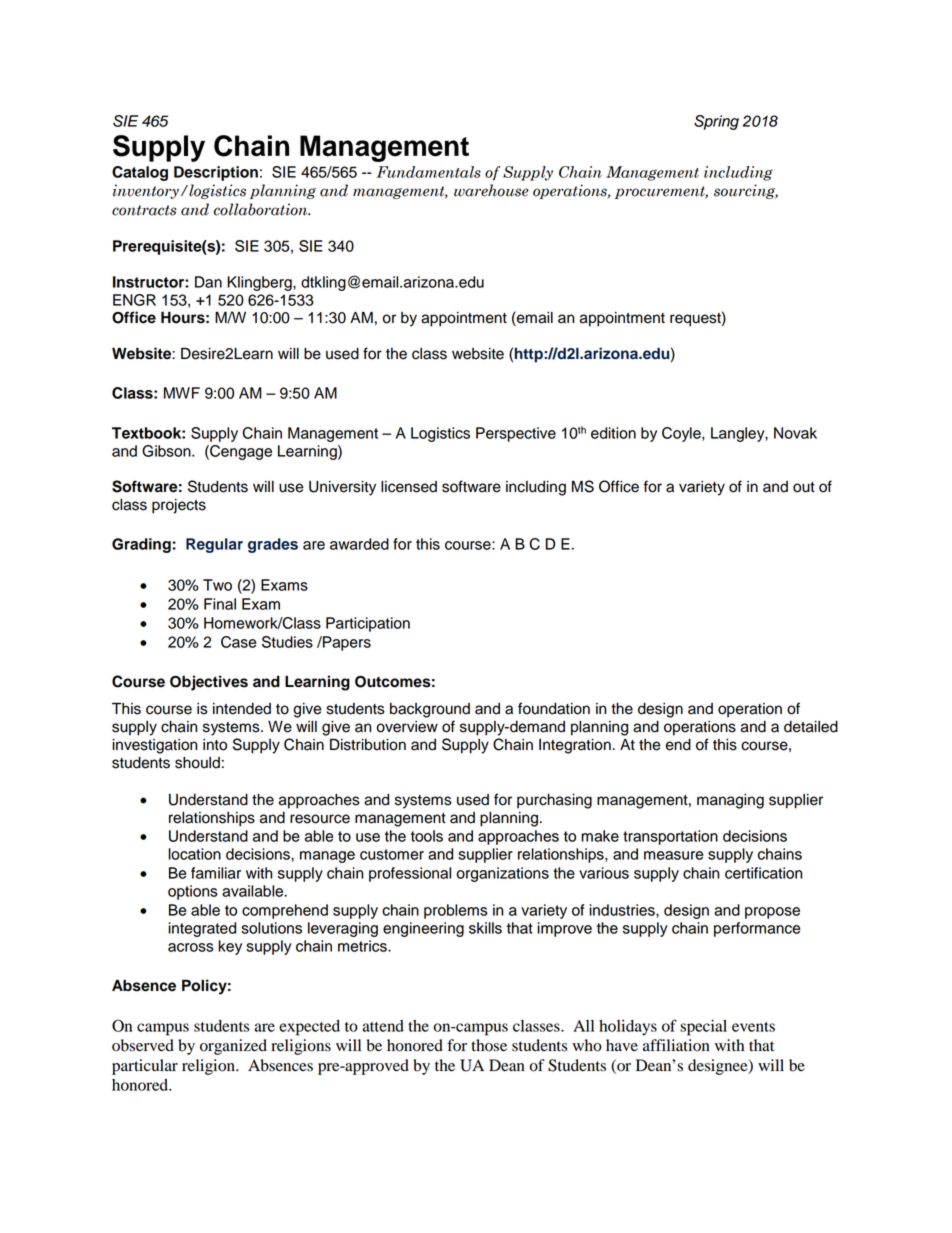 The width and height of the image is (952, 1233). I want to click on familiar, so click(216, 873).
